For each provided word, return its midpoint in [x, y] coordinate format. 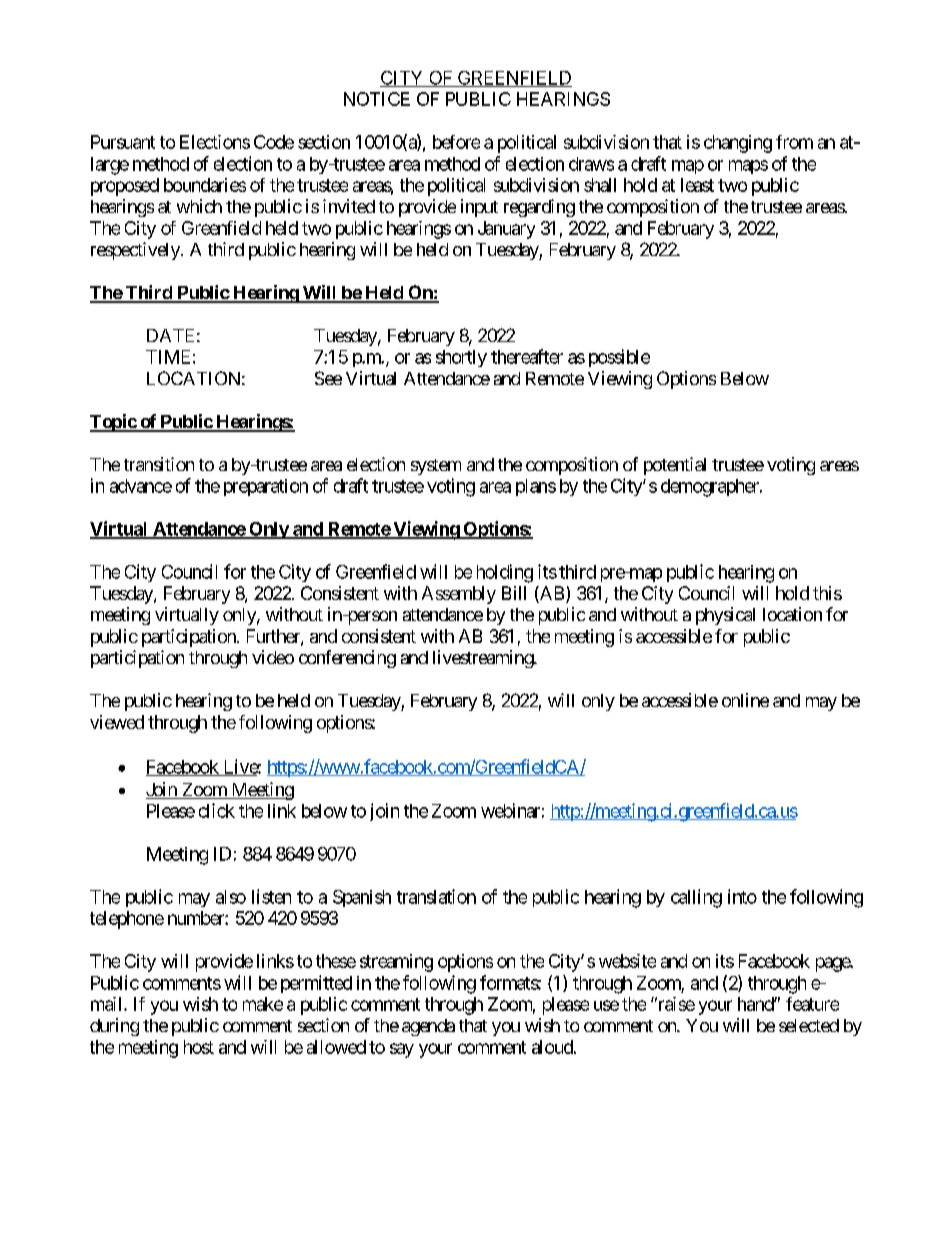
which [199, 206]
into [742, 896]
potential [675, 466]
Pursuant [123, 142]
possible [619, 358]
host [199, 1047]
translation [436, 896]
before [456, 142]
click [217, 810]
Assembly [459, 595]
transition [159, 464]
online [745, 700]
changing [738, 144]
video [273, 657]
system [436, 467]
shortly [461, 358]
